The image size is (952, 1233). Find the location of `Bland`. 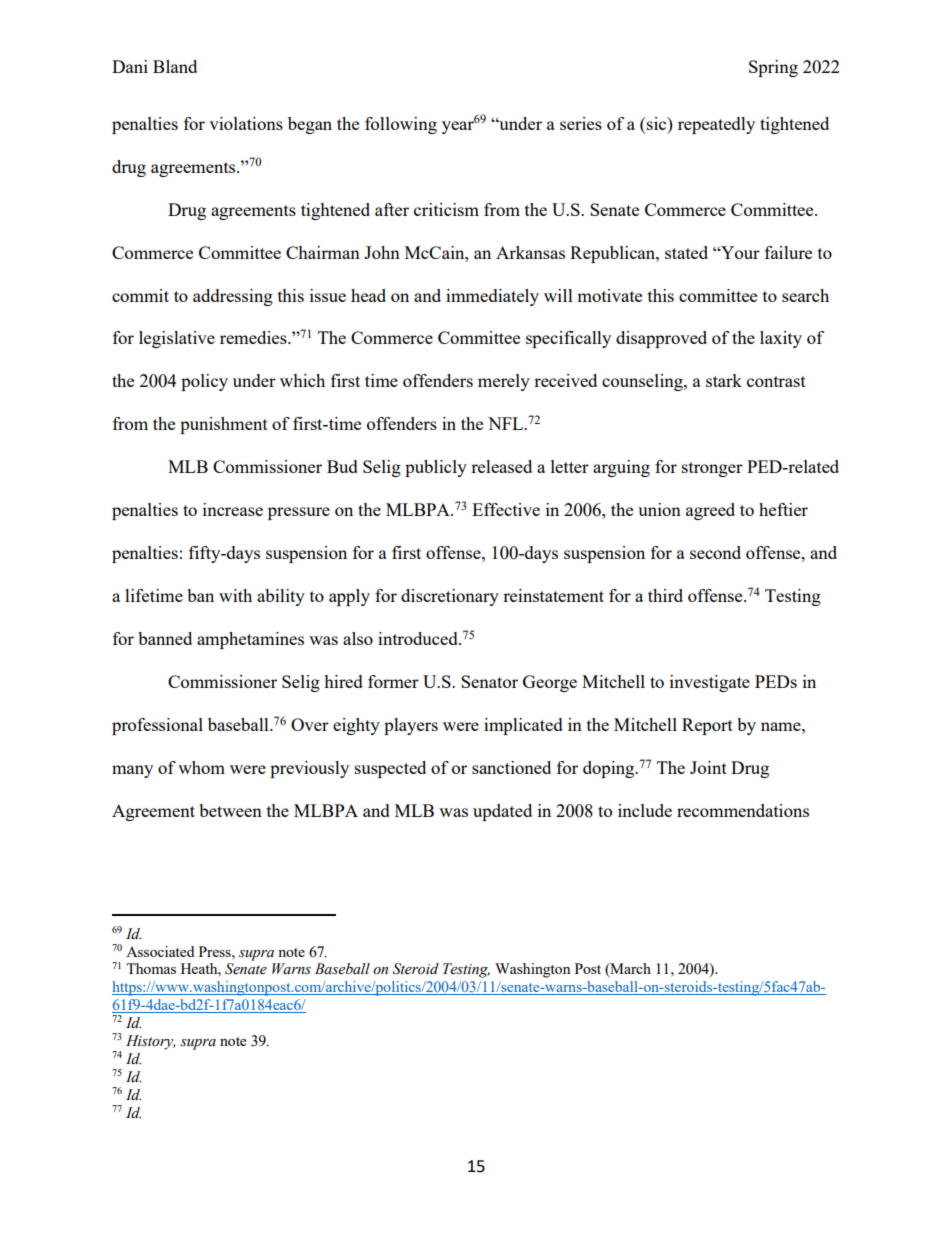

Bland is located at coordinates (175, 66).
